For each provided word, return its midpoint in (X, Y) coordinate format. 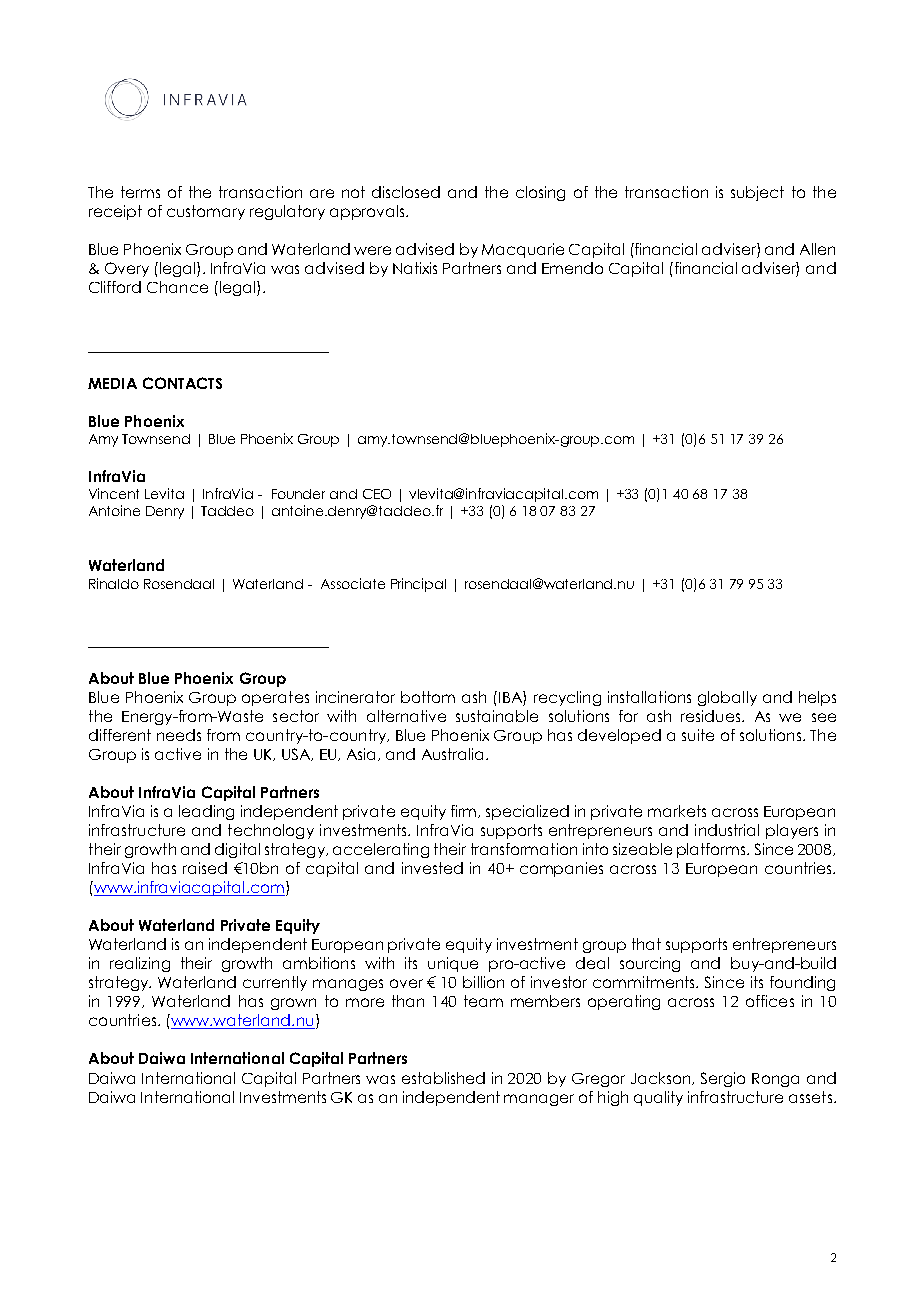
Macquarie (523, 250)
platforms (712, 850)
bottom (428, 697)
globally (727, 698)
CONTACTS (182, 383)
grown (293, 1004)
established (443, 1078)
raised (205, 868)
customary (206, 212)
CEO (377, 494)
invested (432, 868)
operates (275, 698)
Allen (817, 249)
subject (757, 193)
